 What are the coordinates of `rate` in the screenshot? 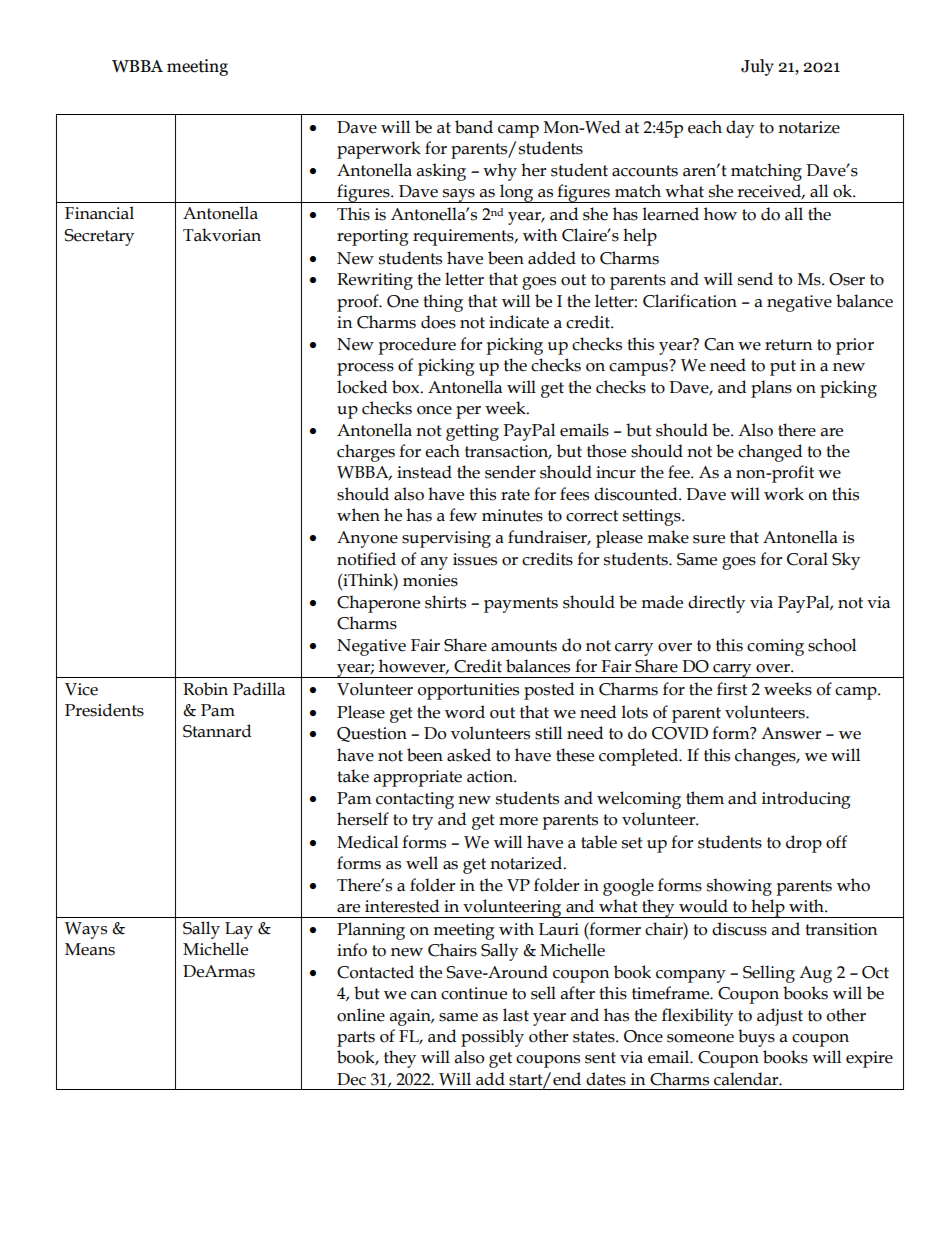 It's located at (515, 495).
